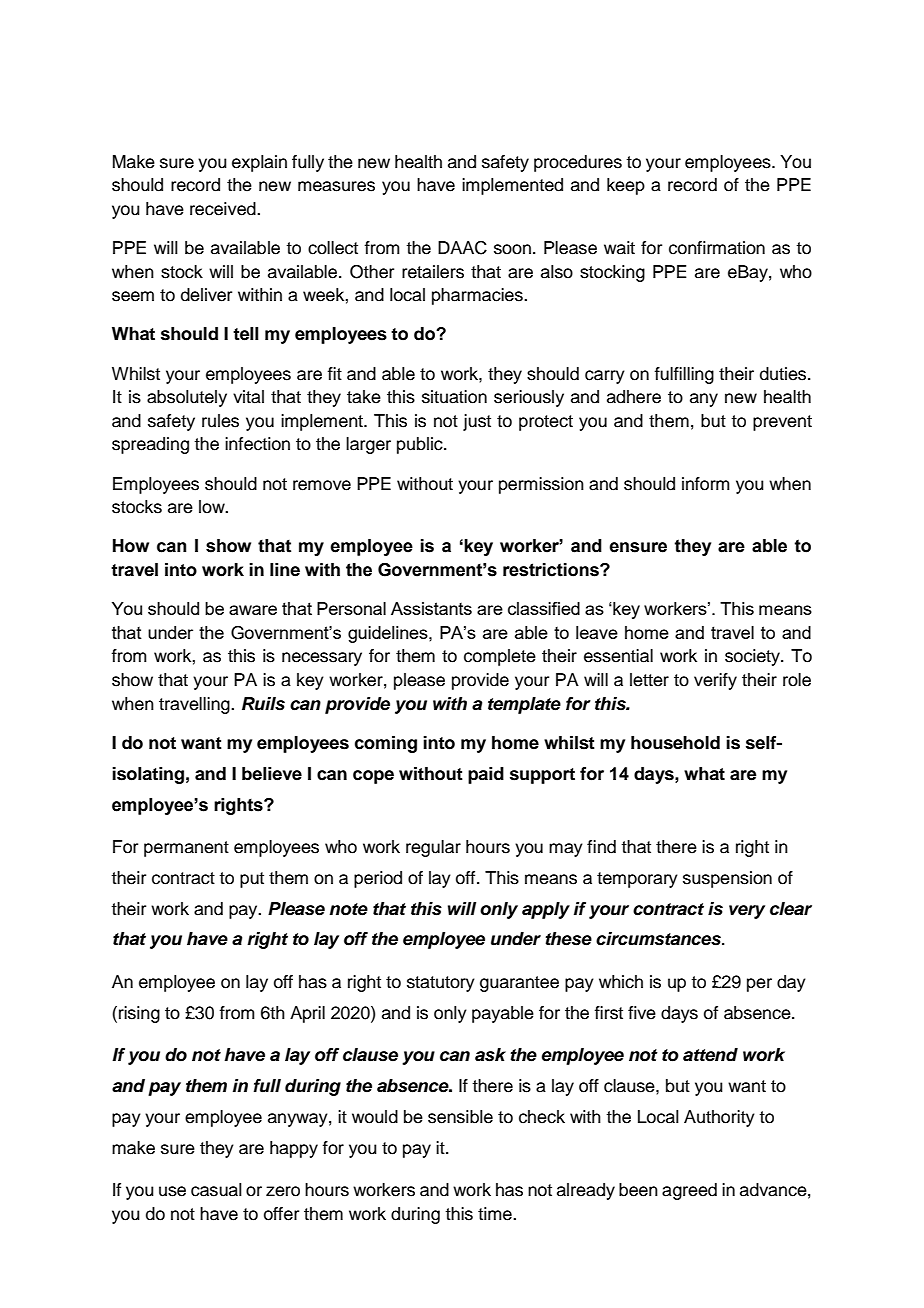 Image resolution: width=924 pixels, height=1308 pixels. Describe the element at coordinates (689, 1191) in the screenshot. I see `agreed` at that location.
